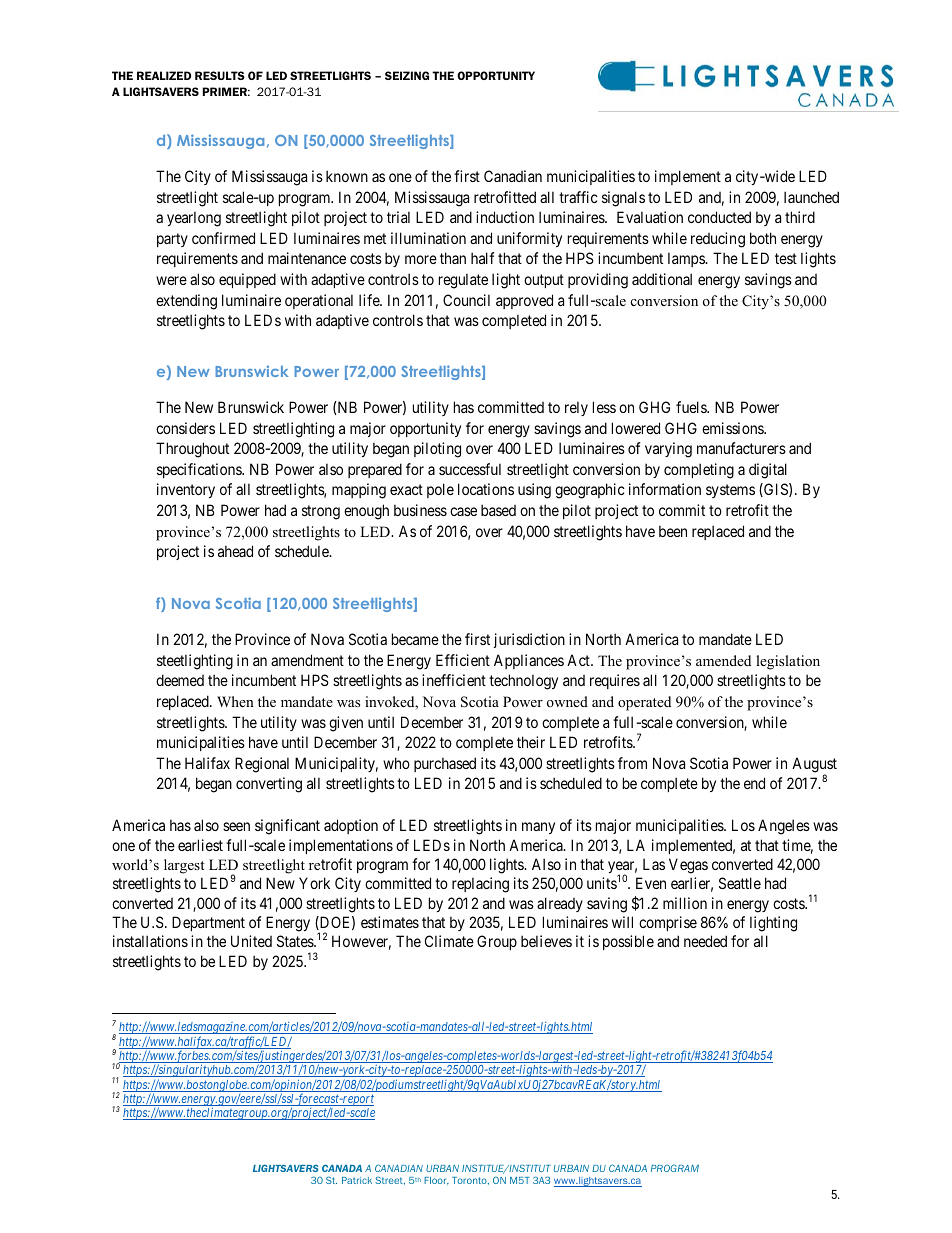 The width and height of the image is (952, 1233). Describe the element at coordinates (811, 197) in the image. I see `launched` at that location.
